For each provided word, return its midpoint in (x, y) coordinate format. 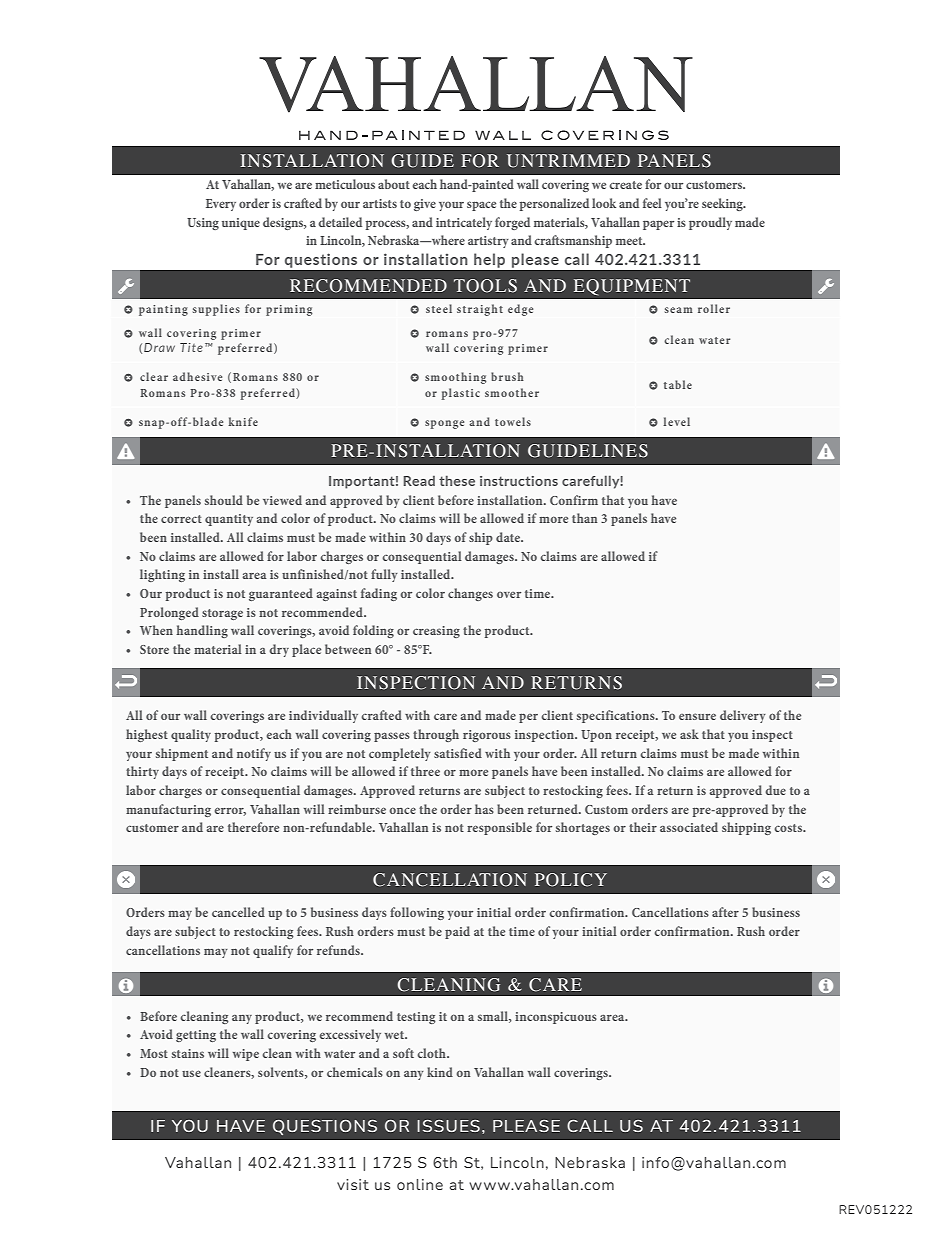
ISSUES (448, 1126)
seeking (723, 204)
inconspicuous (556, 1018)
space (481, 206)
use (191, 1073)
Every (221, 205)
